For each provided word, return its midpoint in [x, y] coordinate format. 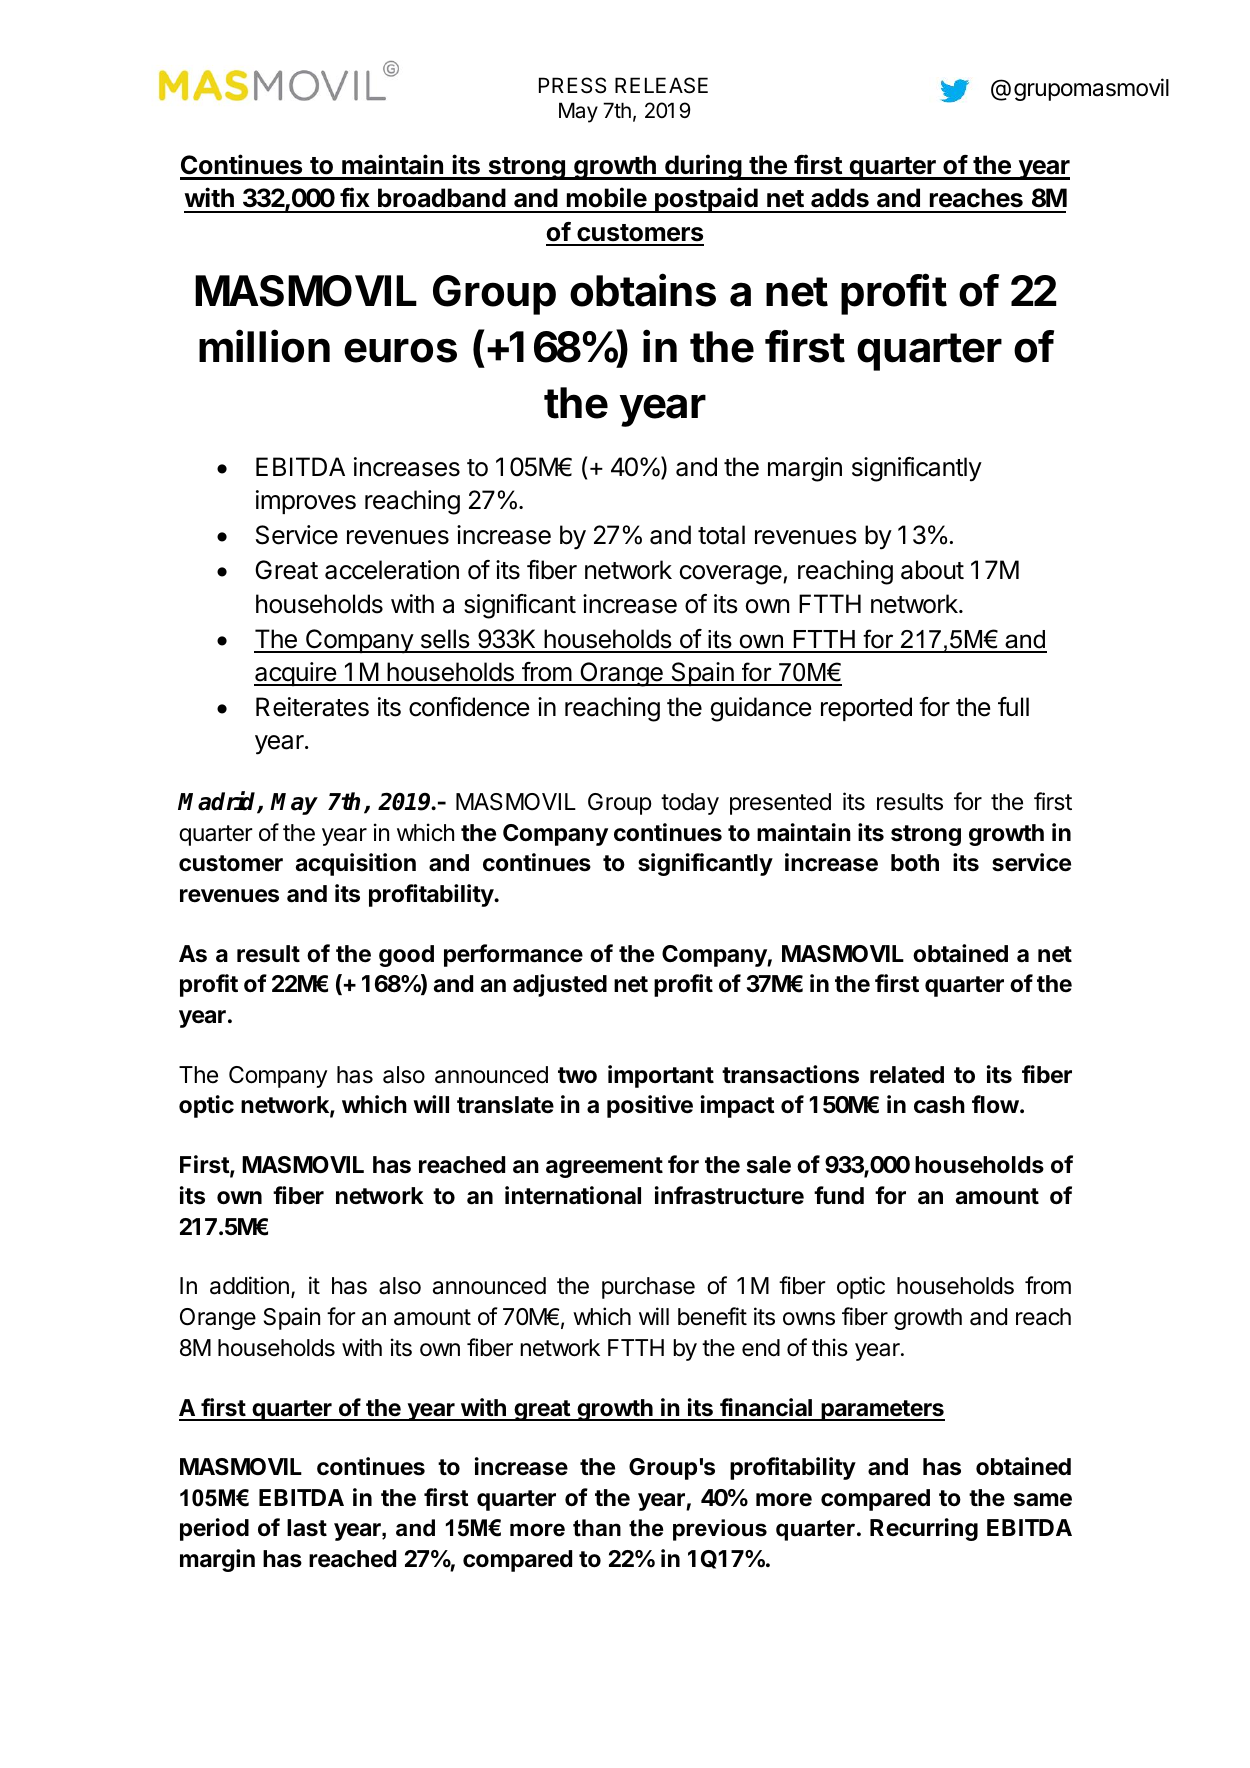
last [307, 1528]
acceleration [392, 570]
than [597, 1528]
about [932, 570]
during [703, 167]
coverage [732, 575]
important [661, 1076]
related [907, 1075]
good [406, 956]
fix [355, 197]
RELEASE [661, 85]
